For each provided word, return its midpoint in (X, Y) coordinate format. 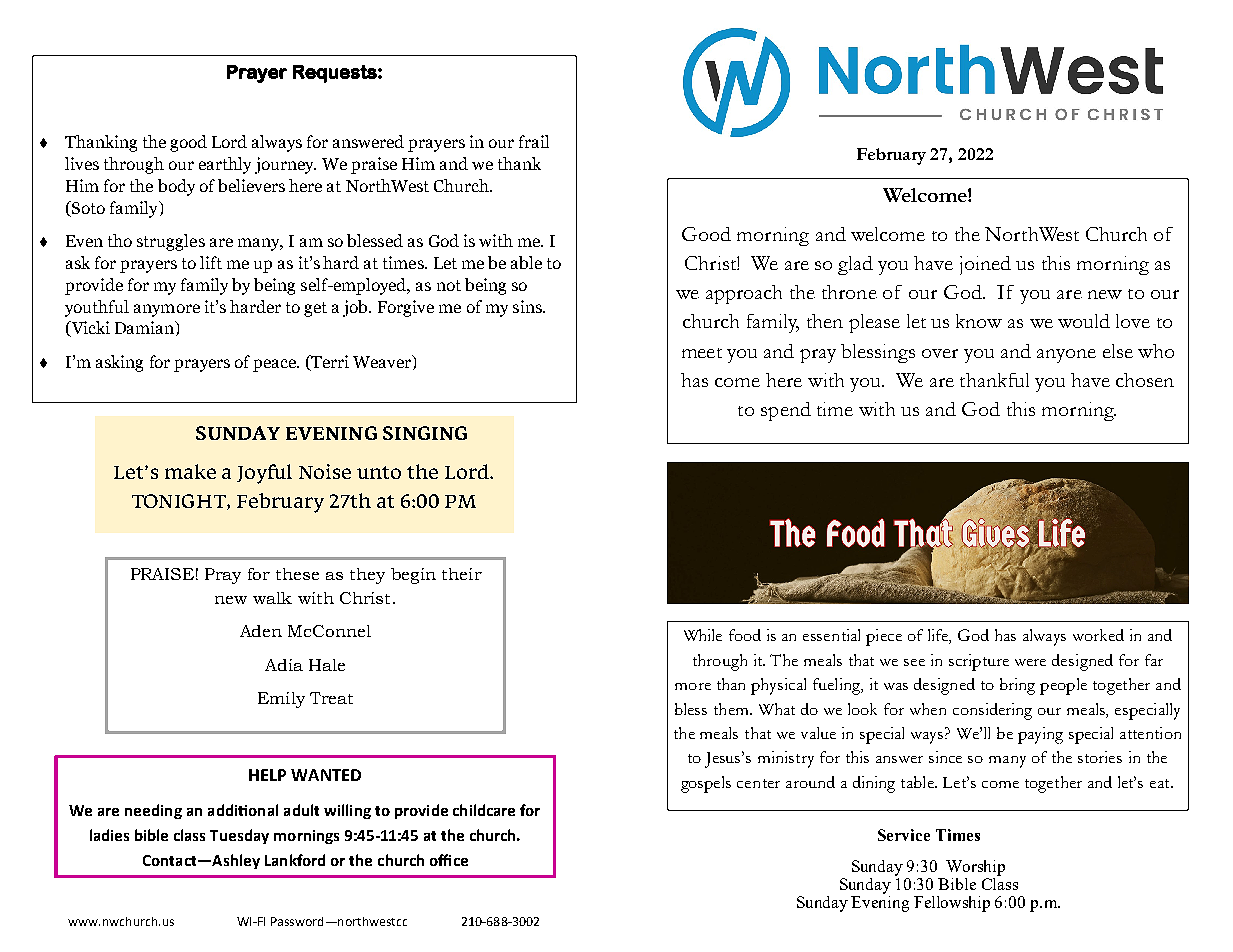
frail (534, 141)
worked (1098, 635)
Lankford (295, 860)
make (190, 471)
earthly (225, 165)
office (449, 860)
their (462, 574)
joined (985, 265)
